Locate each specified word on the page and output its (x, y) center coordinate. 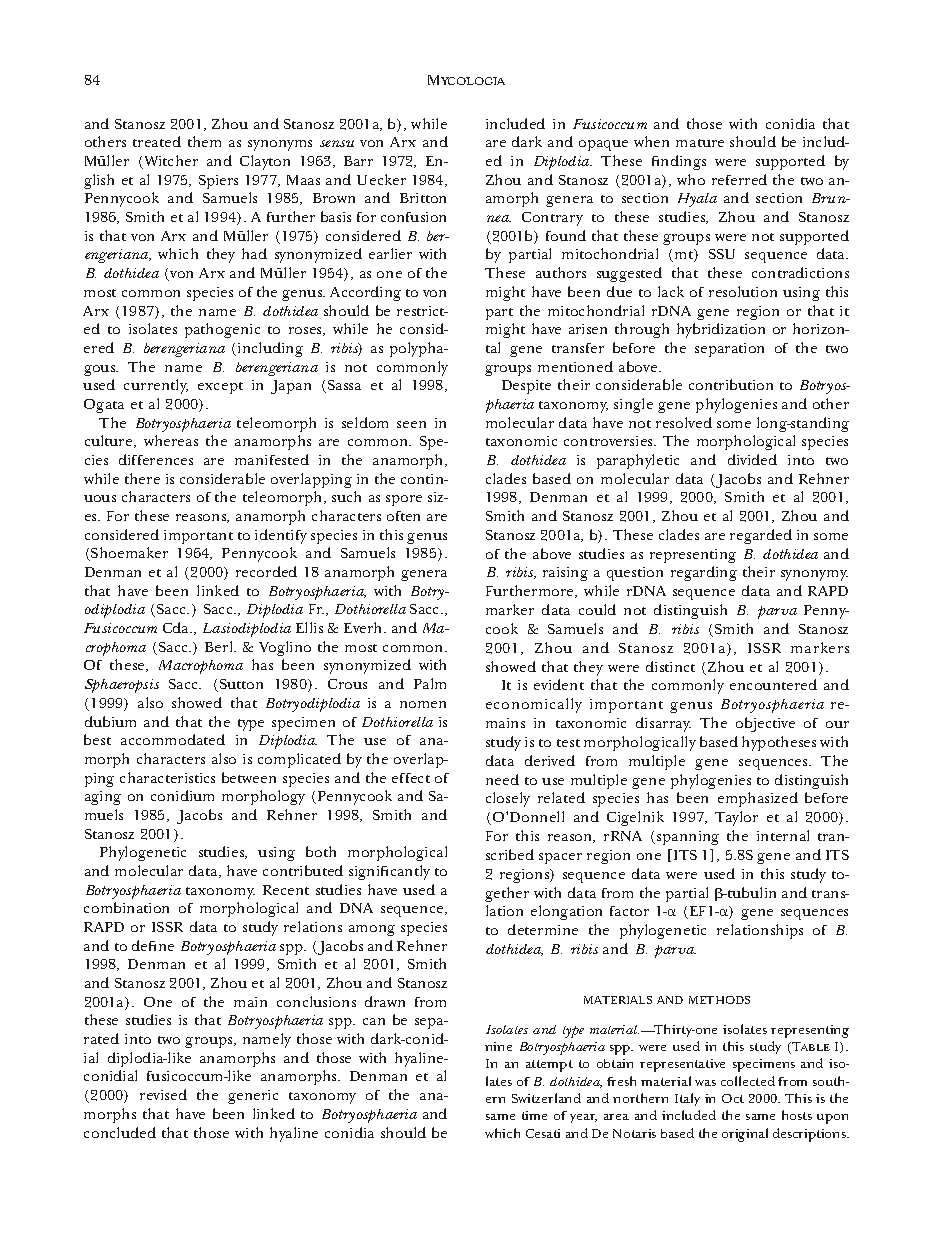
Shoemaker (128, 554)
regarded (761, 536)
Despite (526, 387)
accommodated (173, 739)
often (403, 516)
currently (156, 386)
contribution (731, 384)
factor (629, 911)
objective (765, 724)
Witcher (170, 162)
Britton (423, 198)
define (153, 945)
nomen (423, 704)
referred (739, 179)
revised (163, 1094)
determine (543, 929)
